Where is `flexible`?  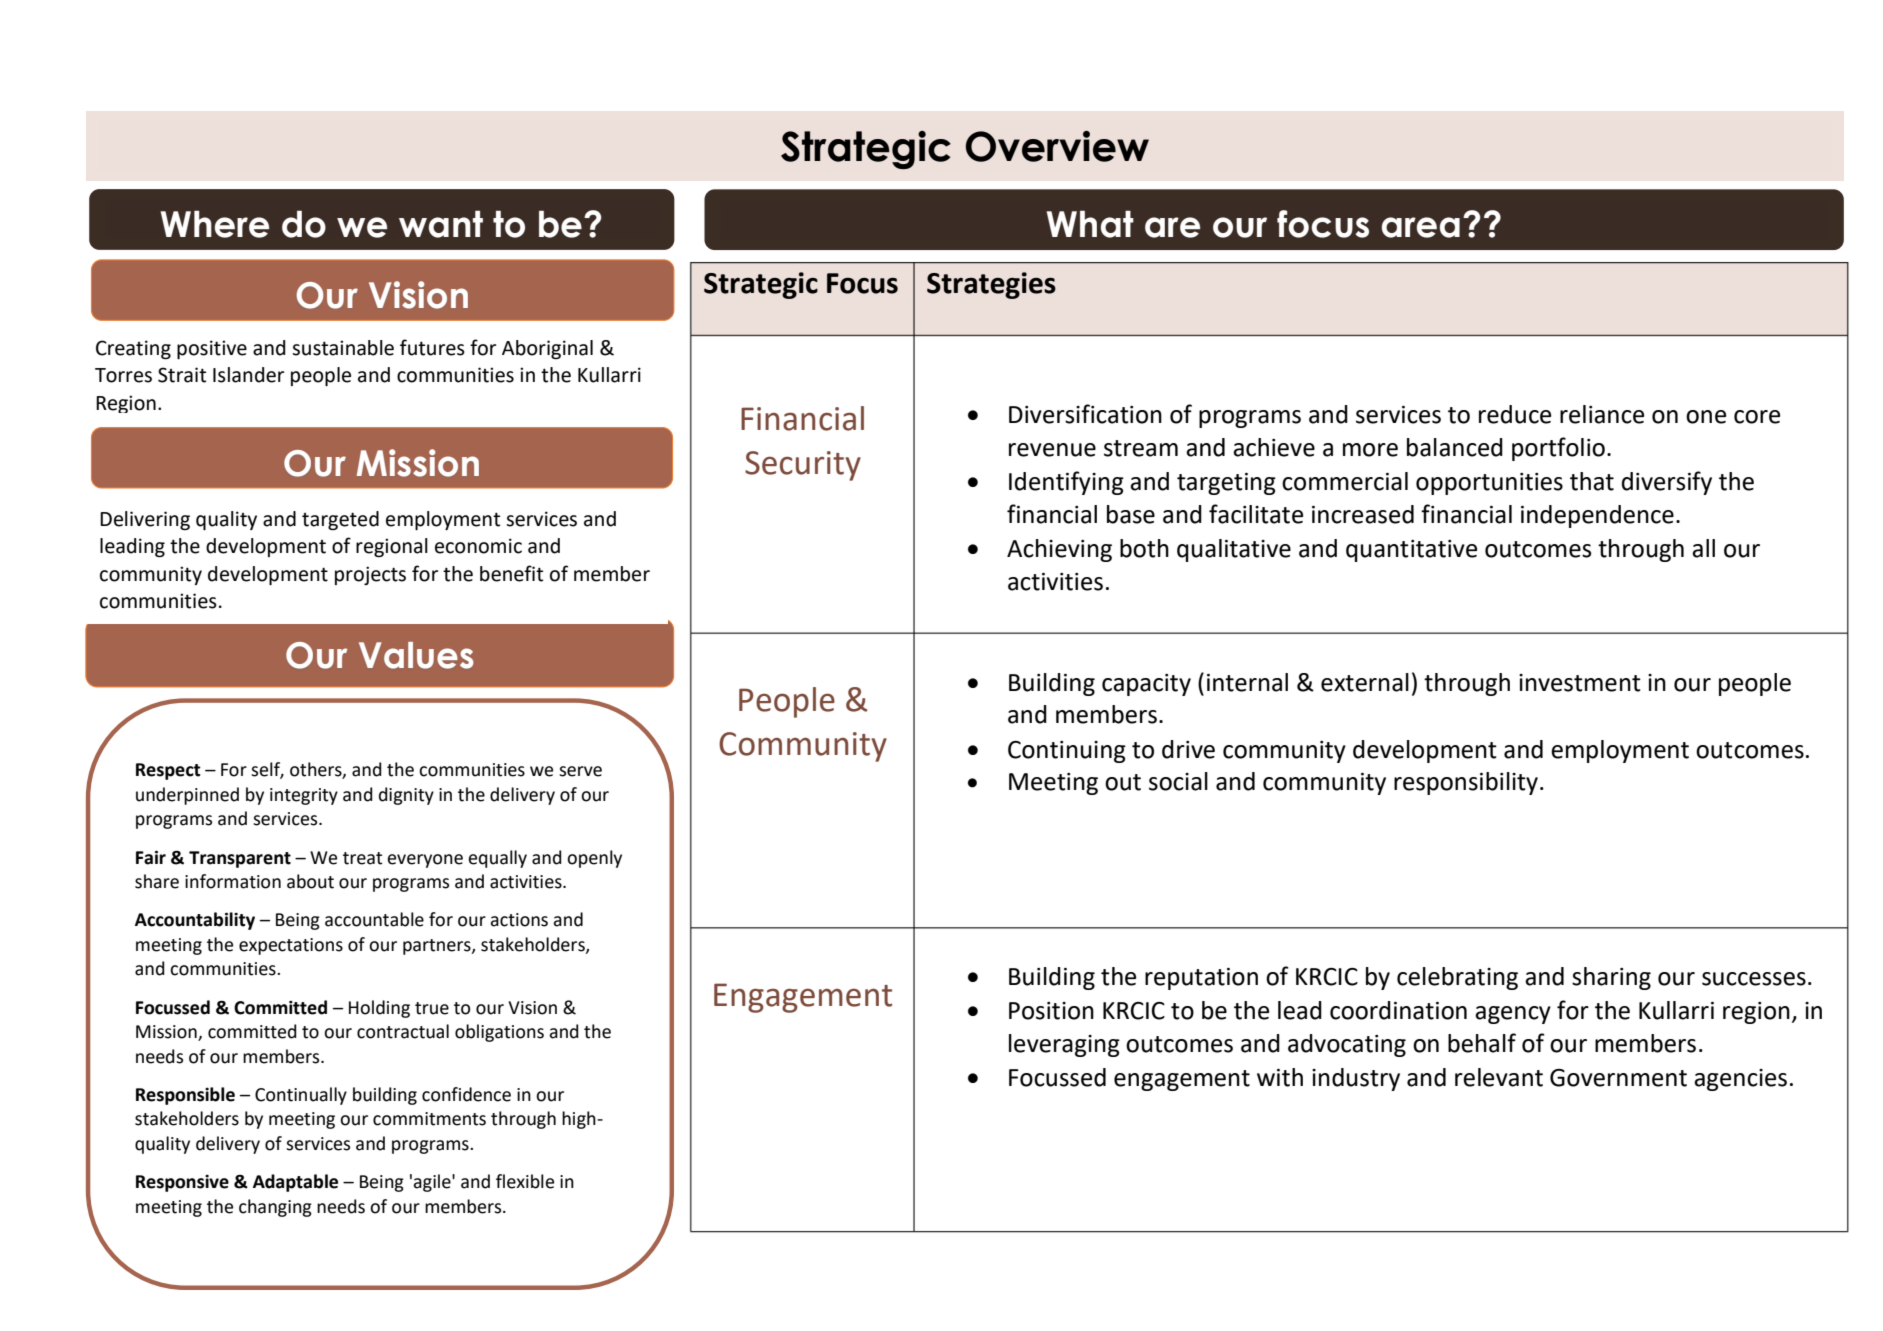
flexible is located at coordinates (525, 1181).
